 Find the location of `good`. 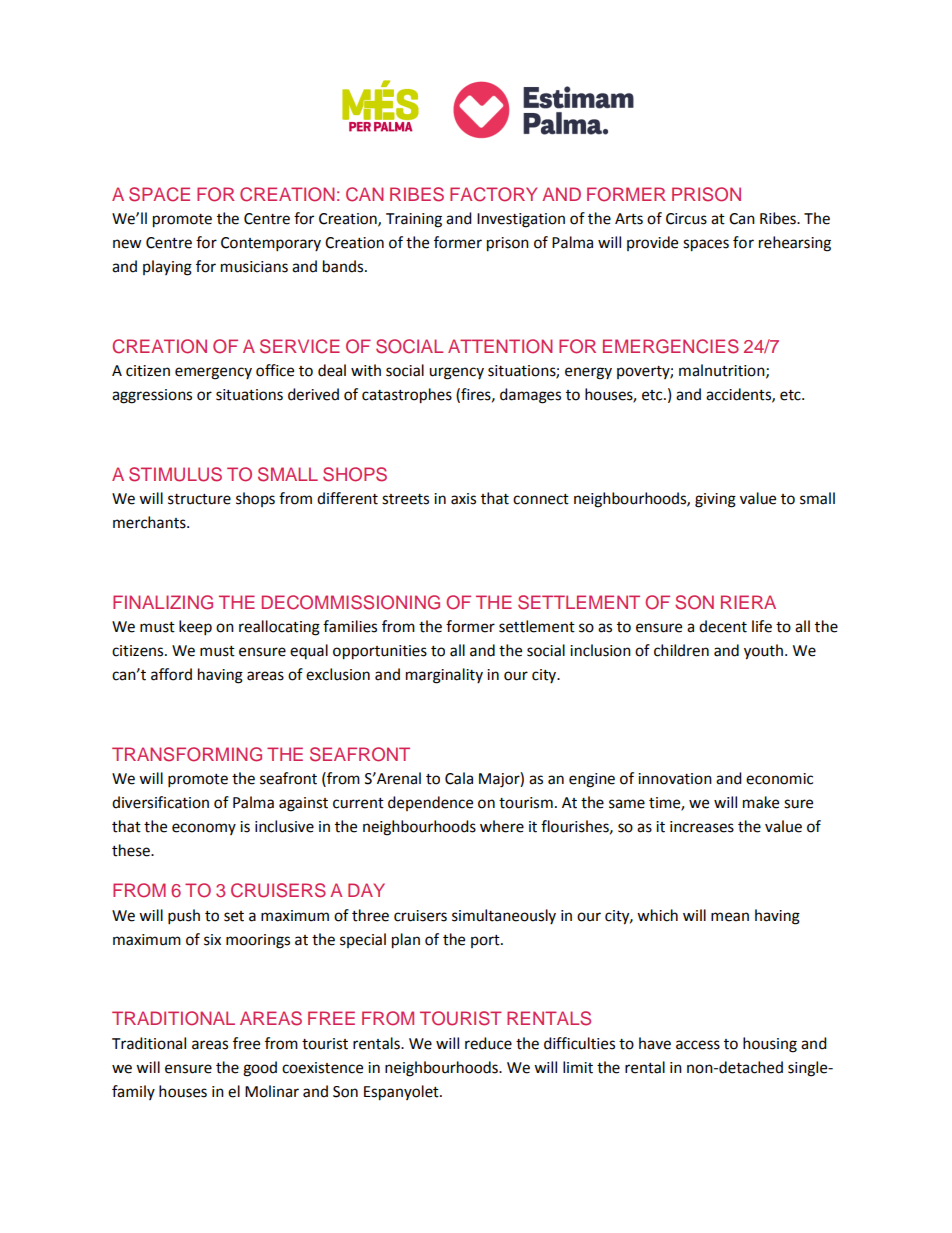

good is located at coordinates (260, 1069).
